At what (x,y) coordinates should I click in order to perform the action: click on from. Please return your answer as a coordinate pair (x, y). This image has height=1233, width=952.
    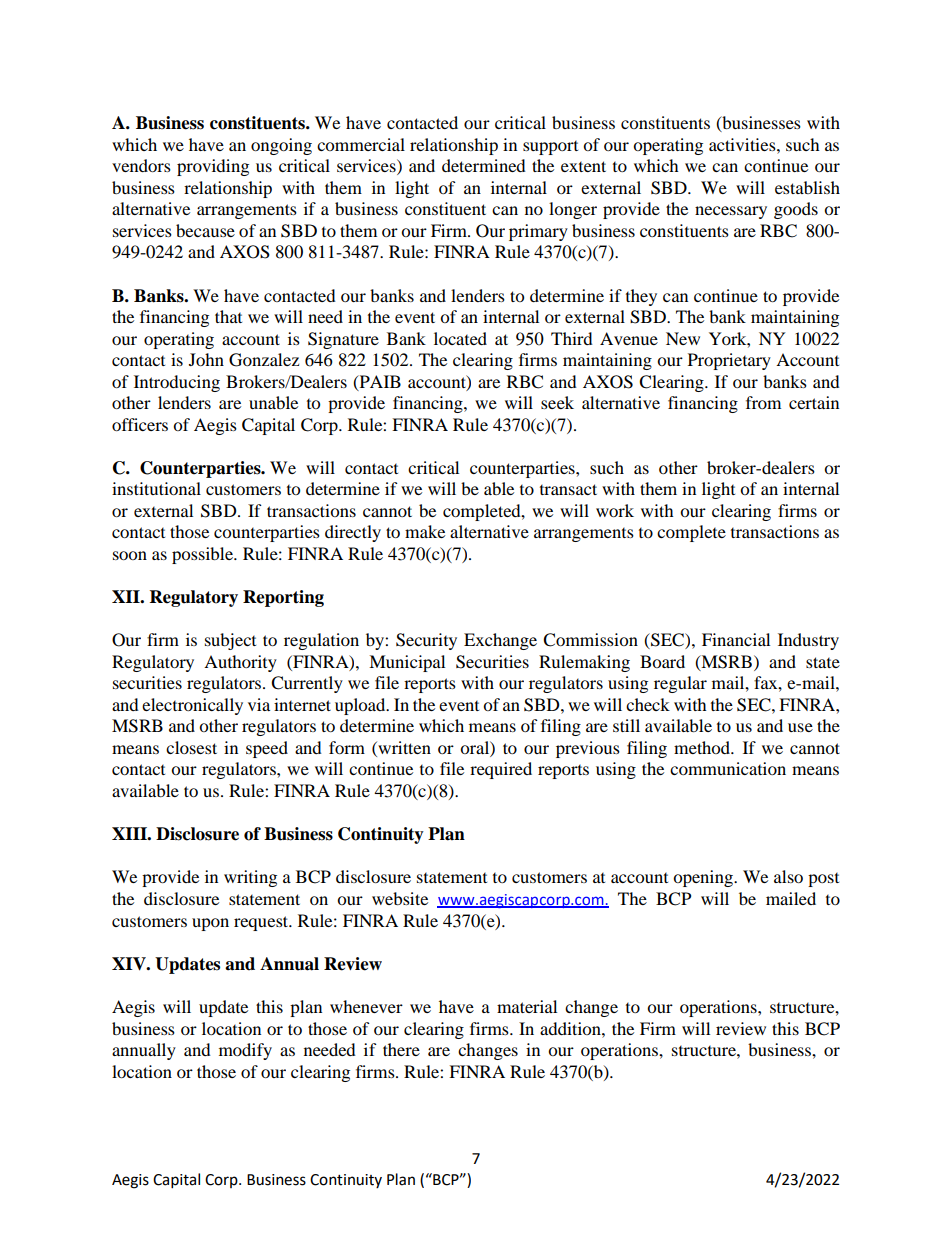
    Looking at the image, I should click on (763, 402).
